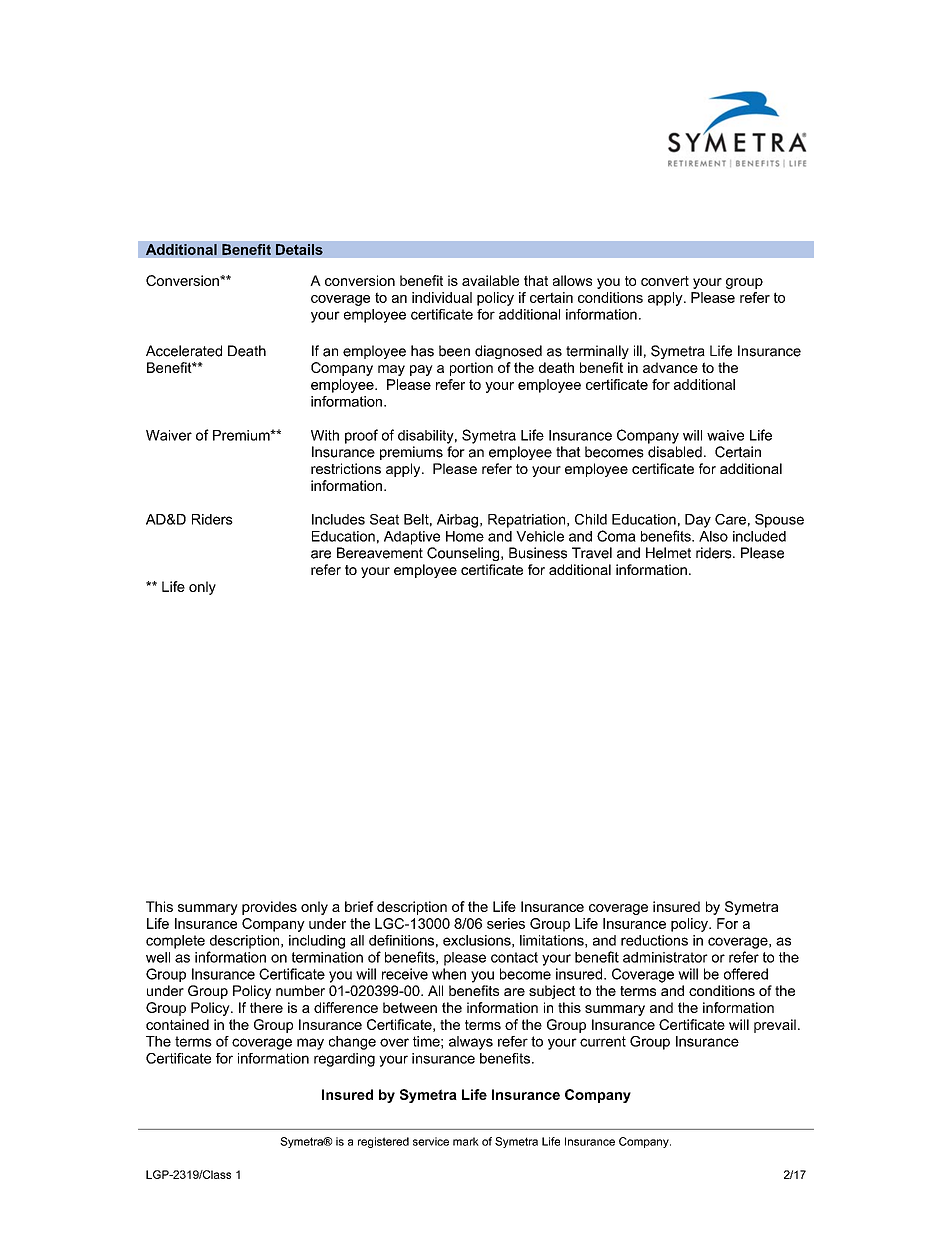 The width and height of the image is (952, 1233). I want to click on Bereavement, so click(380, 553).
